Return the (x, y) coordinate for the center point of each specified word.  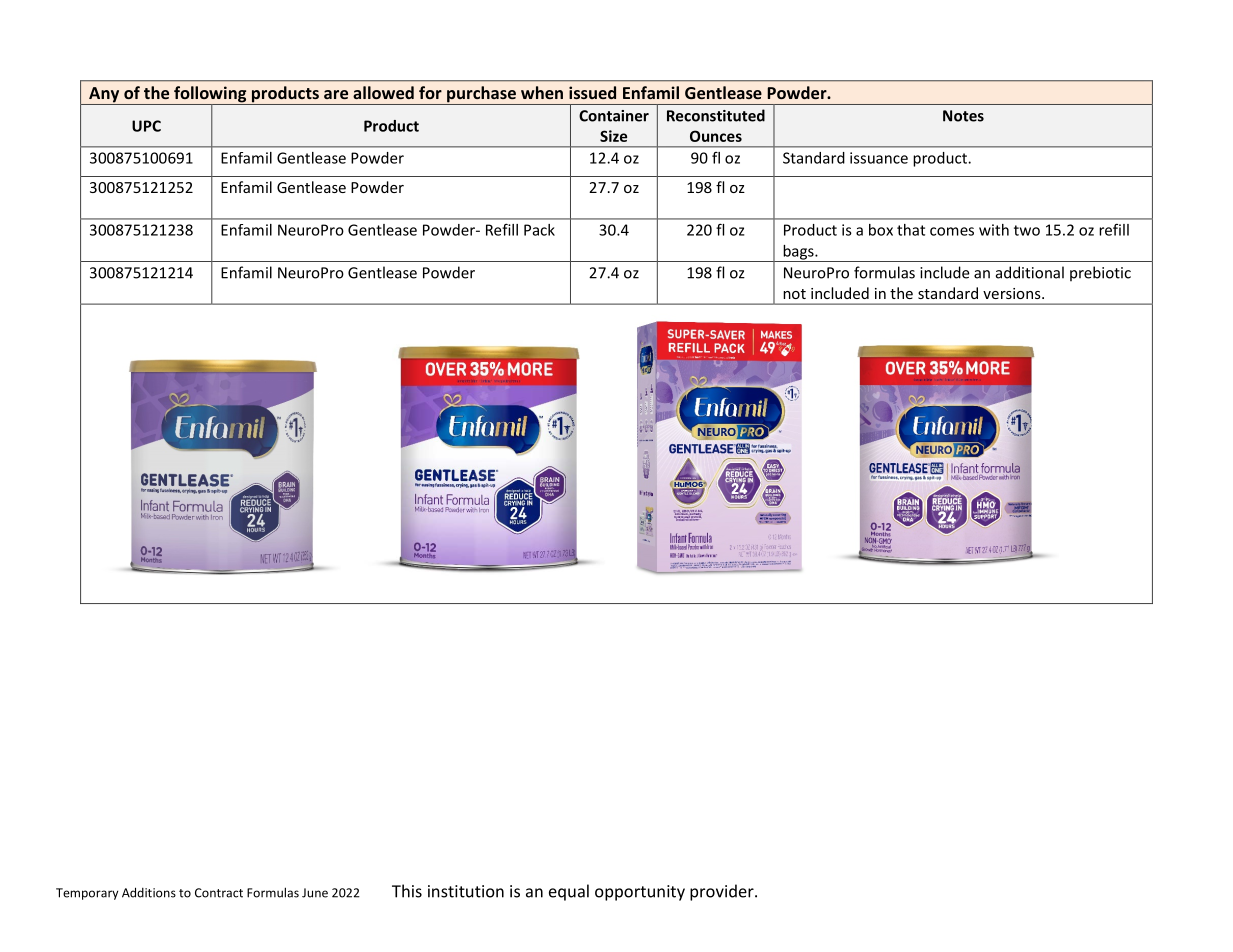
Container (614, 116)
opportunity (640, 893)
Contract (219, 893)
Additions (149, 892)
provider (723, 892)
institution (466, 891)
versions (1013, 293)
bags (798, 253)
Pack (539, 230)
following (210, 95)
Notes (963, 116)
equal (569, 892)
